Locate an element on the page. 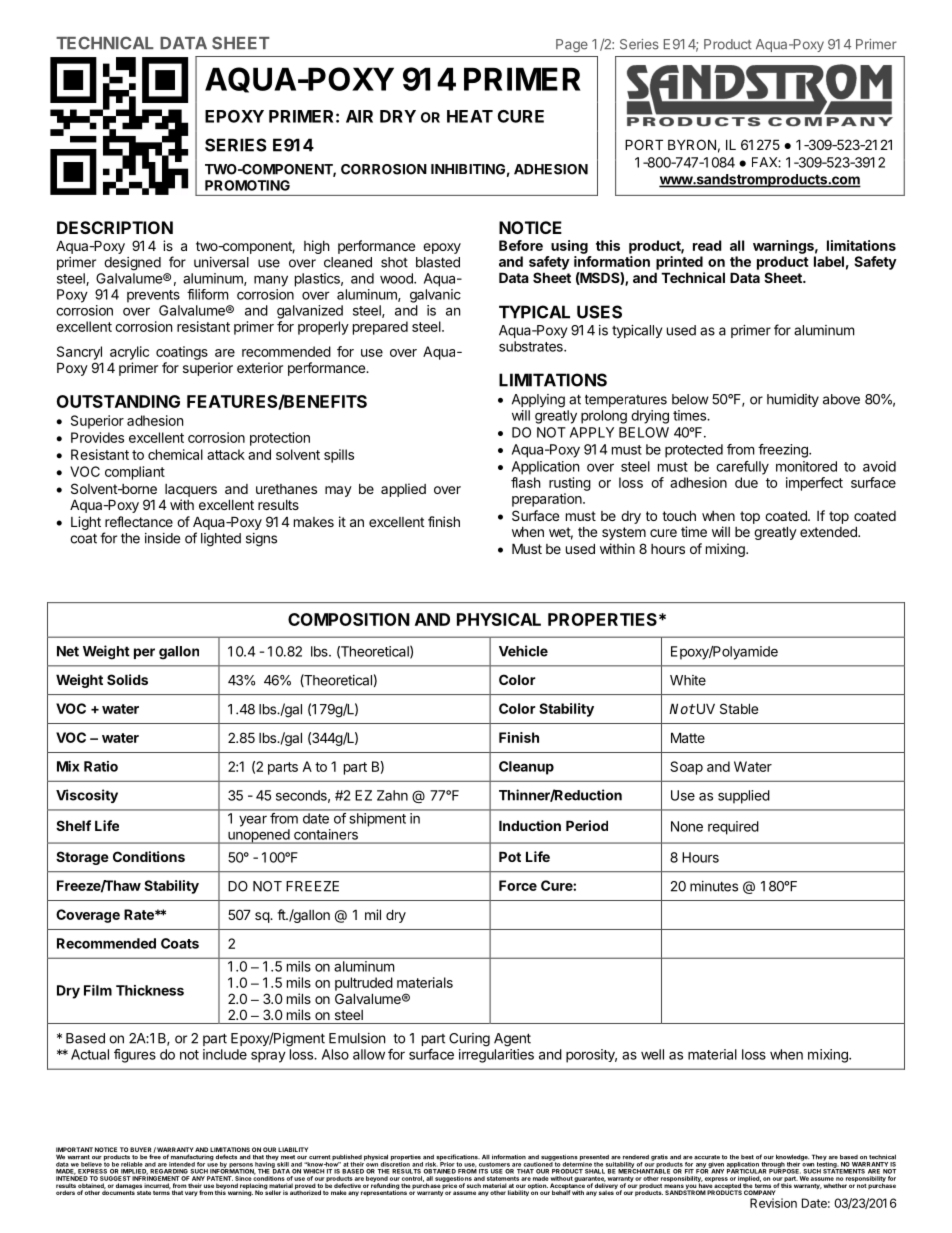 This document has width=952, height=1233. BUYER is located at coordinates (142, 1151).
